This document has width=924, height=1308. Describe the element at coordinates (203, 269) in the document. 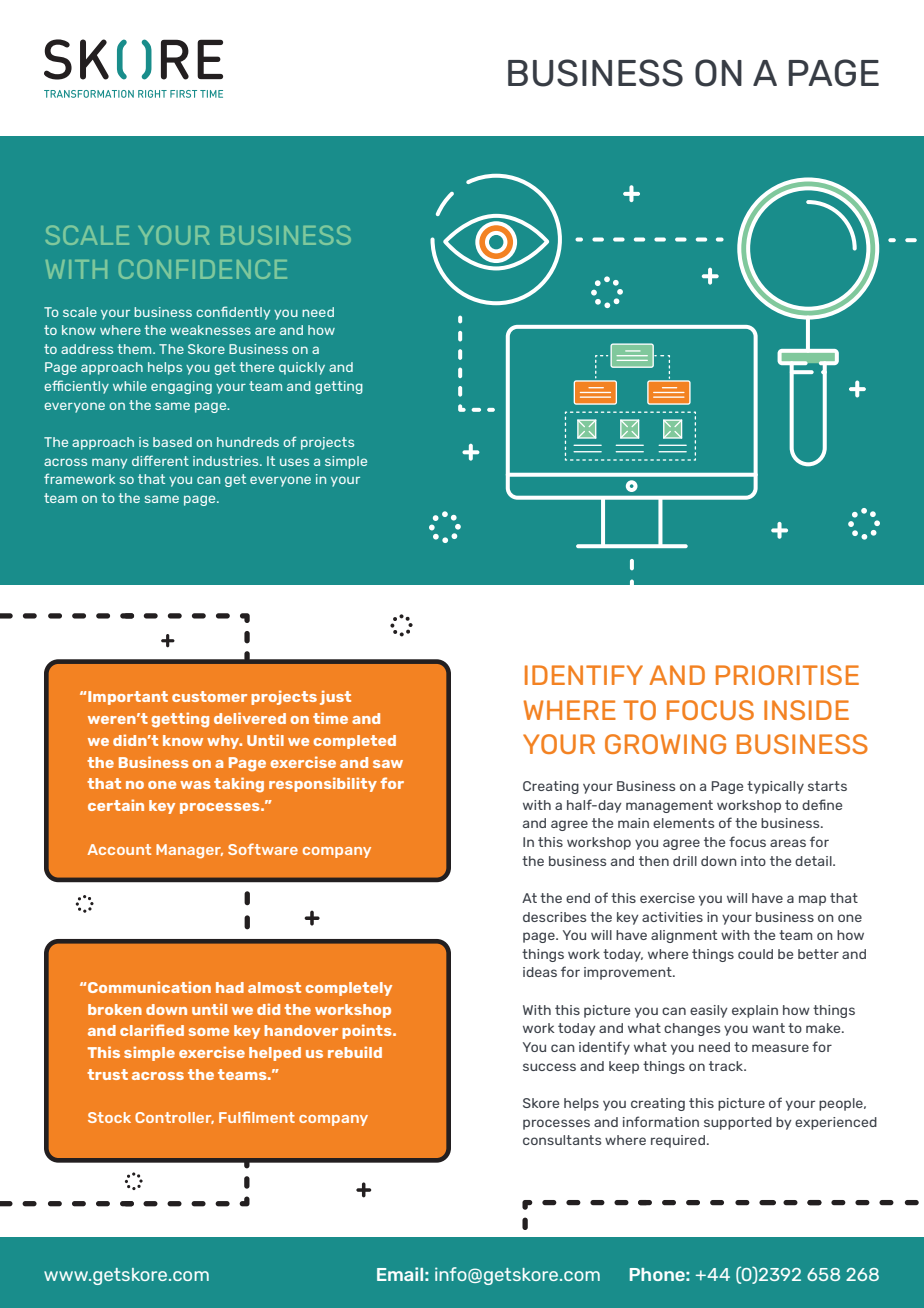

I see `CONFIDENCE` at that location.
